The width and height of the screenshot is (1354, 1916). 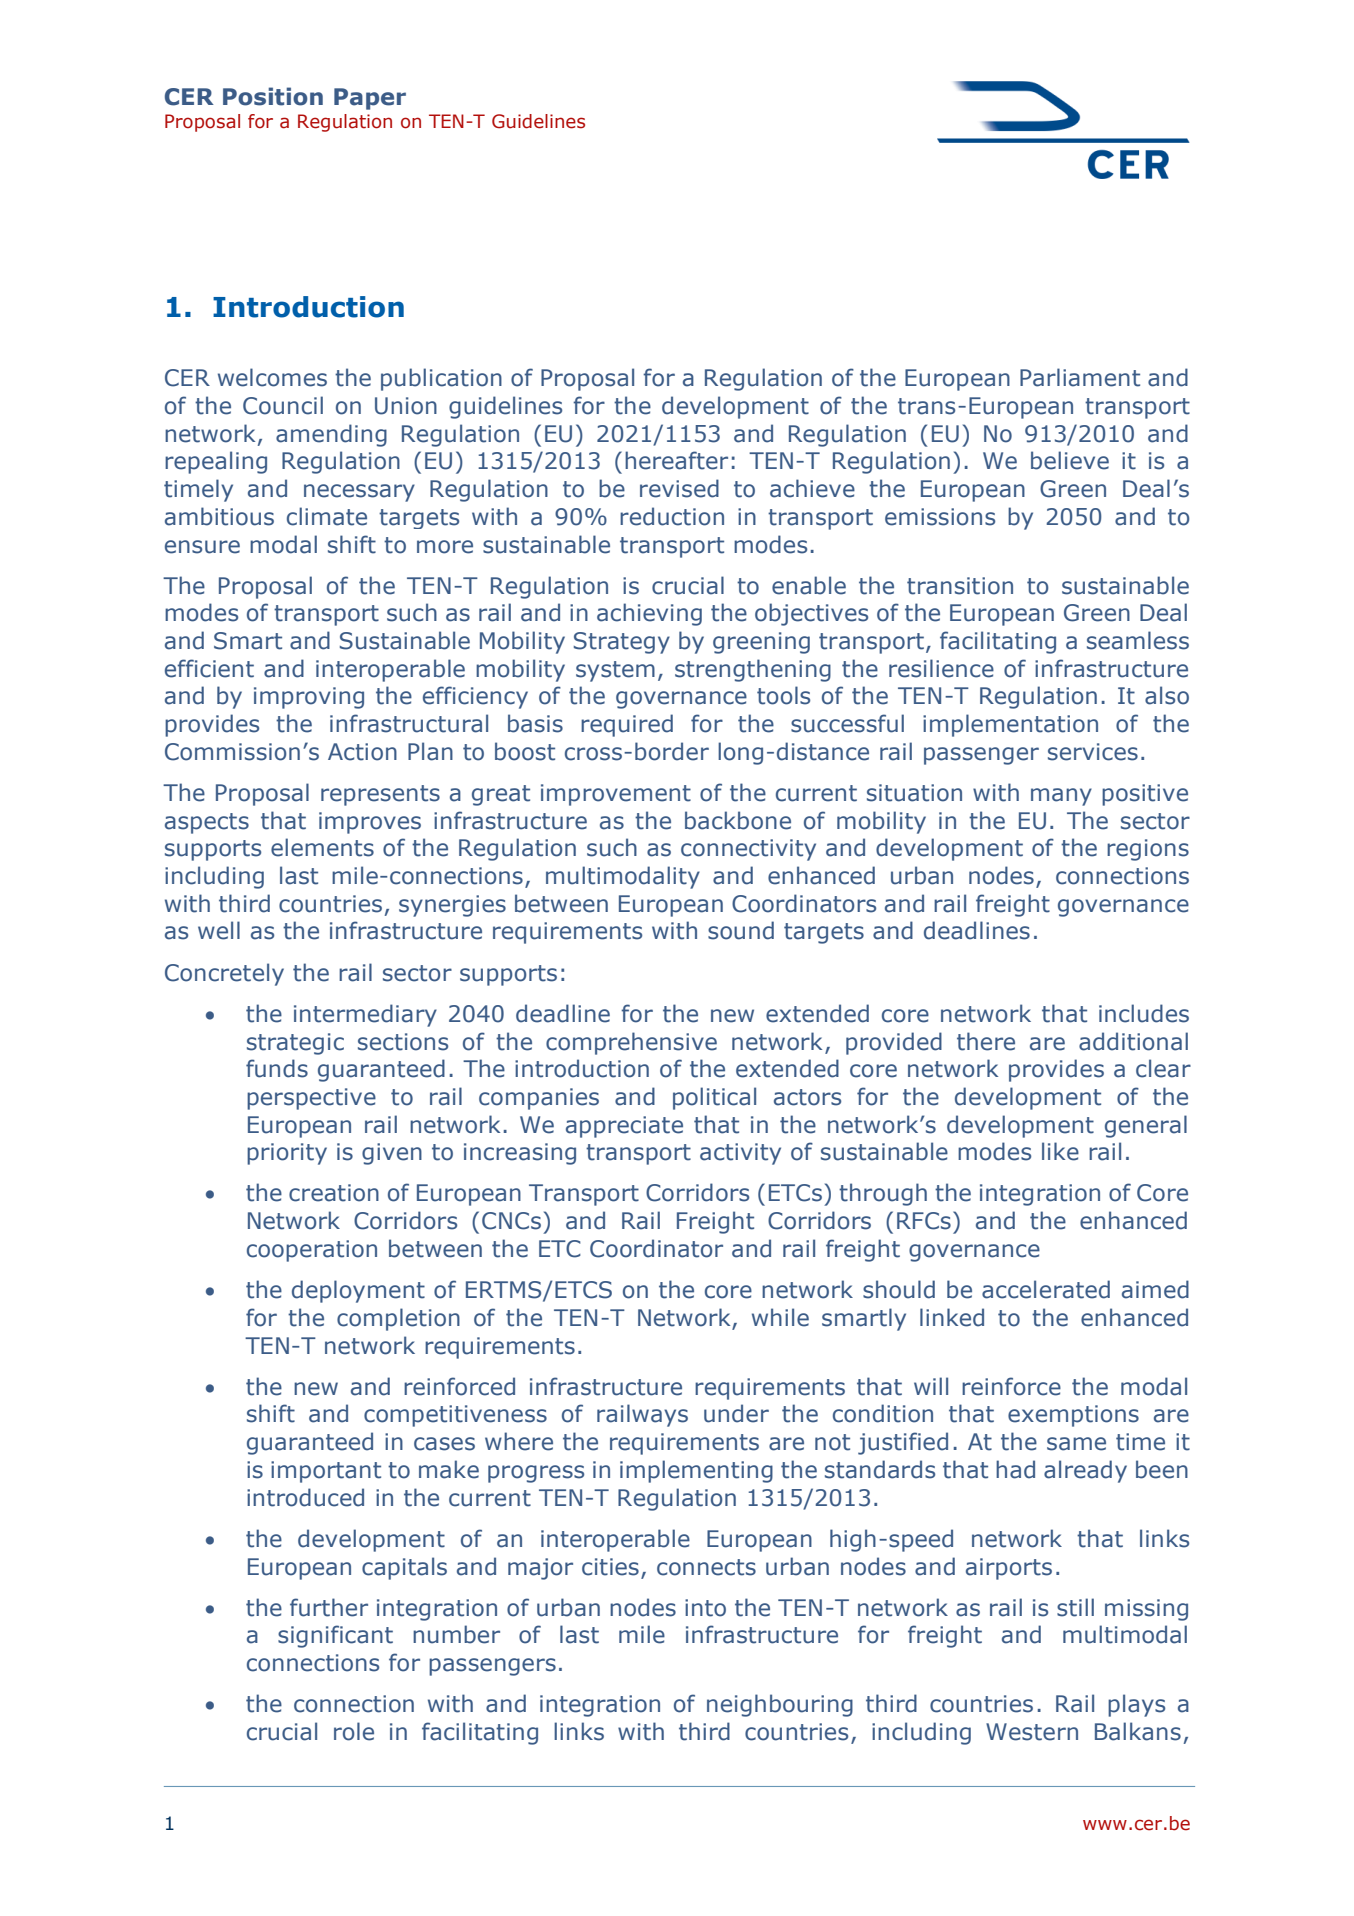 What do you see at coordinates (273, 96) in the screenshot?
I see `Position` at bounding box center [273, 96].
